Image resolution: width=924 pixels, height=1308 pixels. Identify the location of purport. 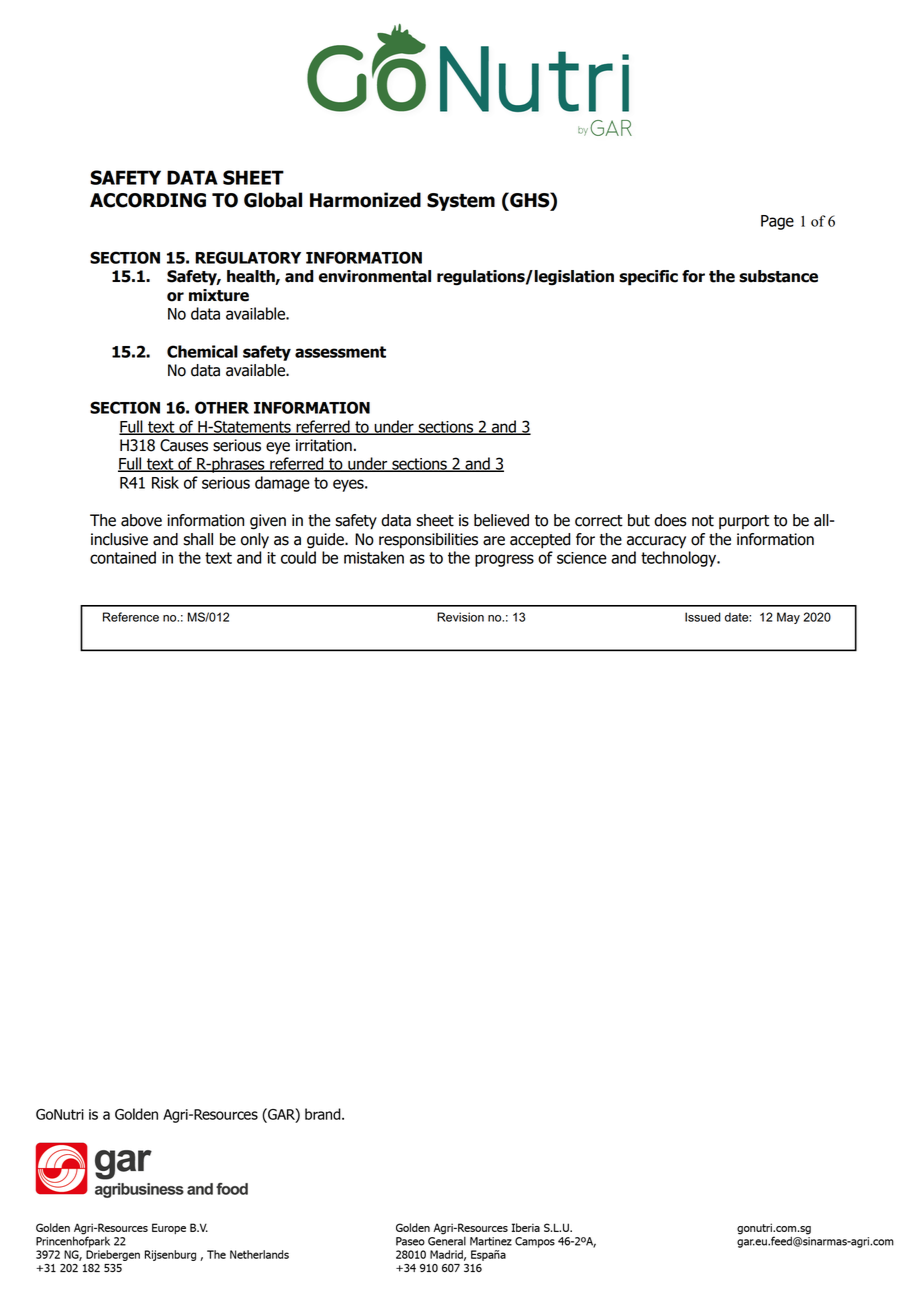
(744, 522).
